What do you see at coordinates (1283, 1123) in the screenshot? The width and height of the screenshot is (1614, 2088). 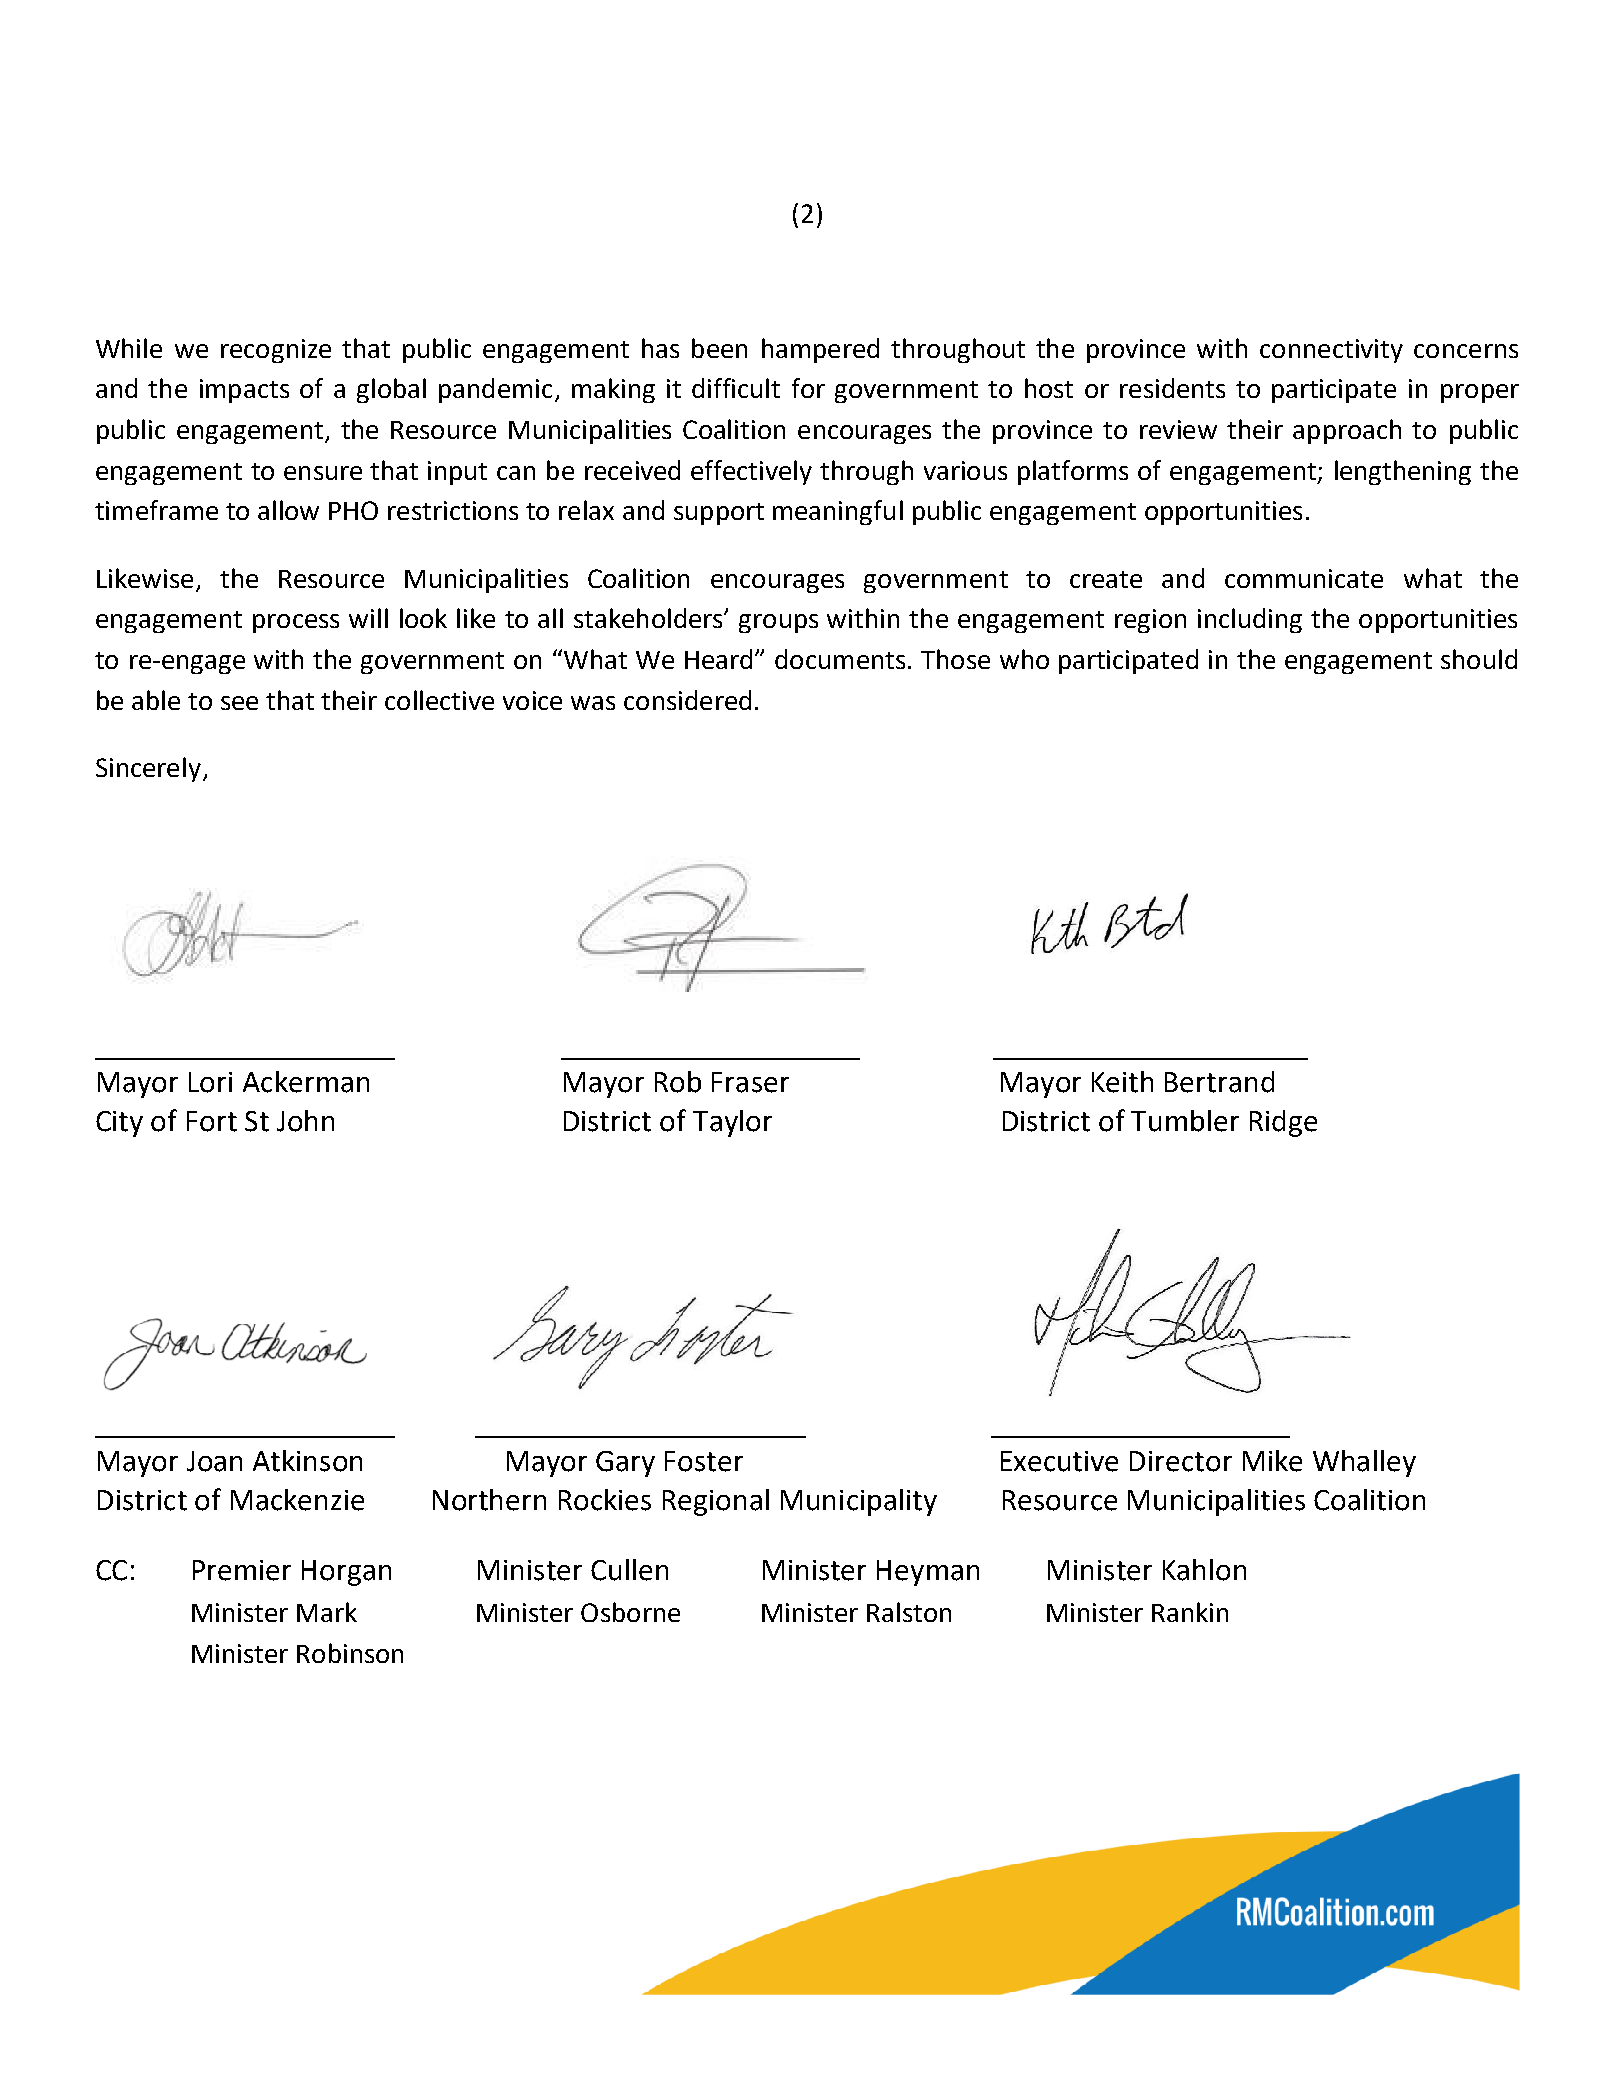 I see `Ridge` at bounding box center [1283, 1123].
